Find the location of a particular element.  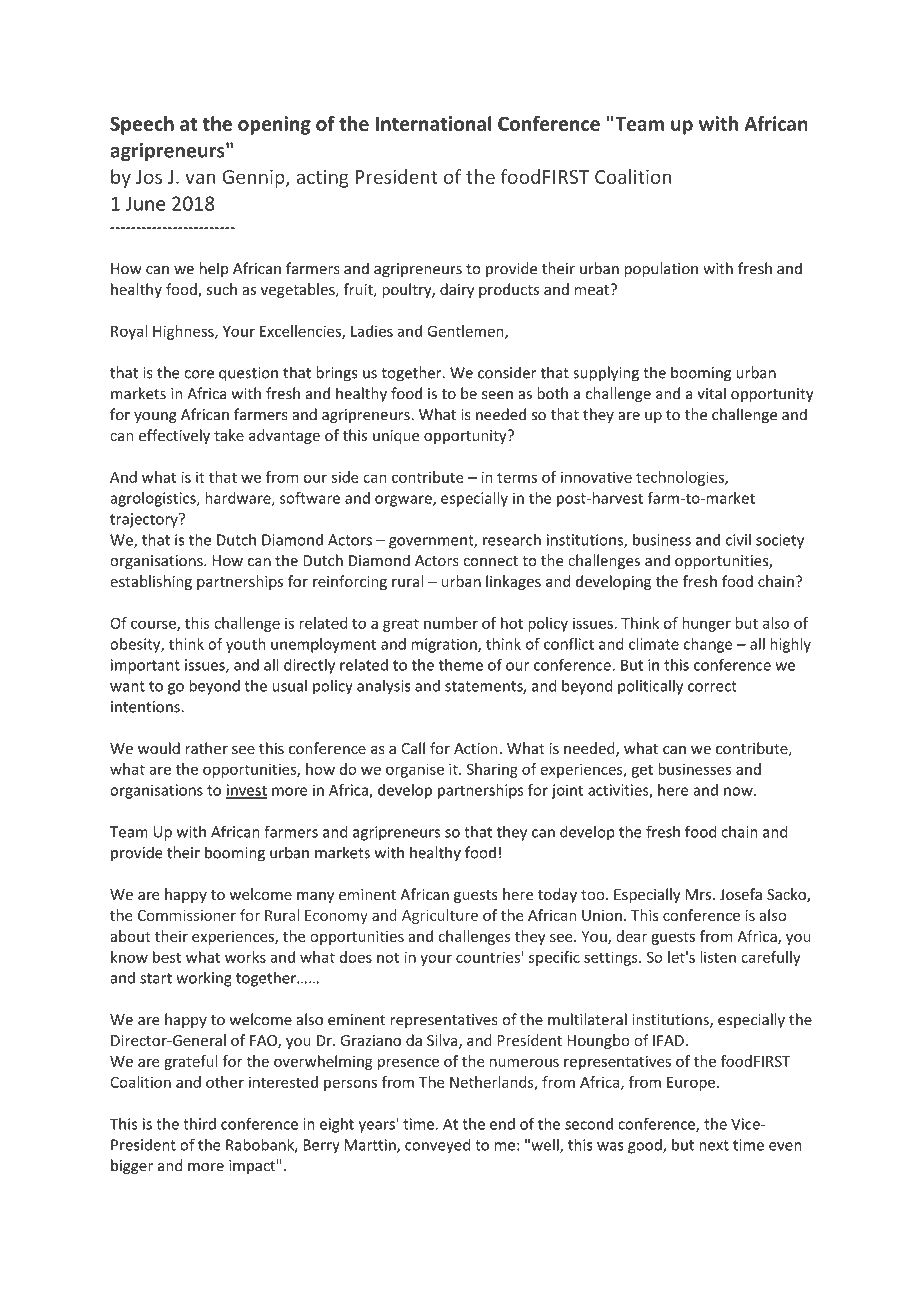

next is located at coordinates (714, 1145).
